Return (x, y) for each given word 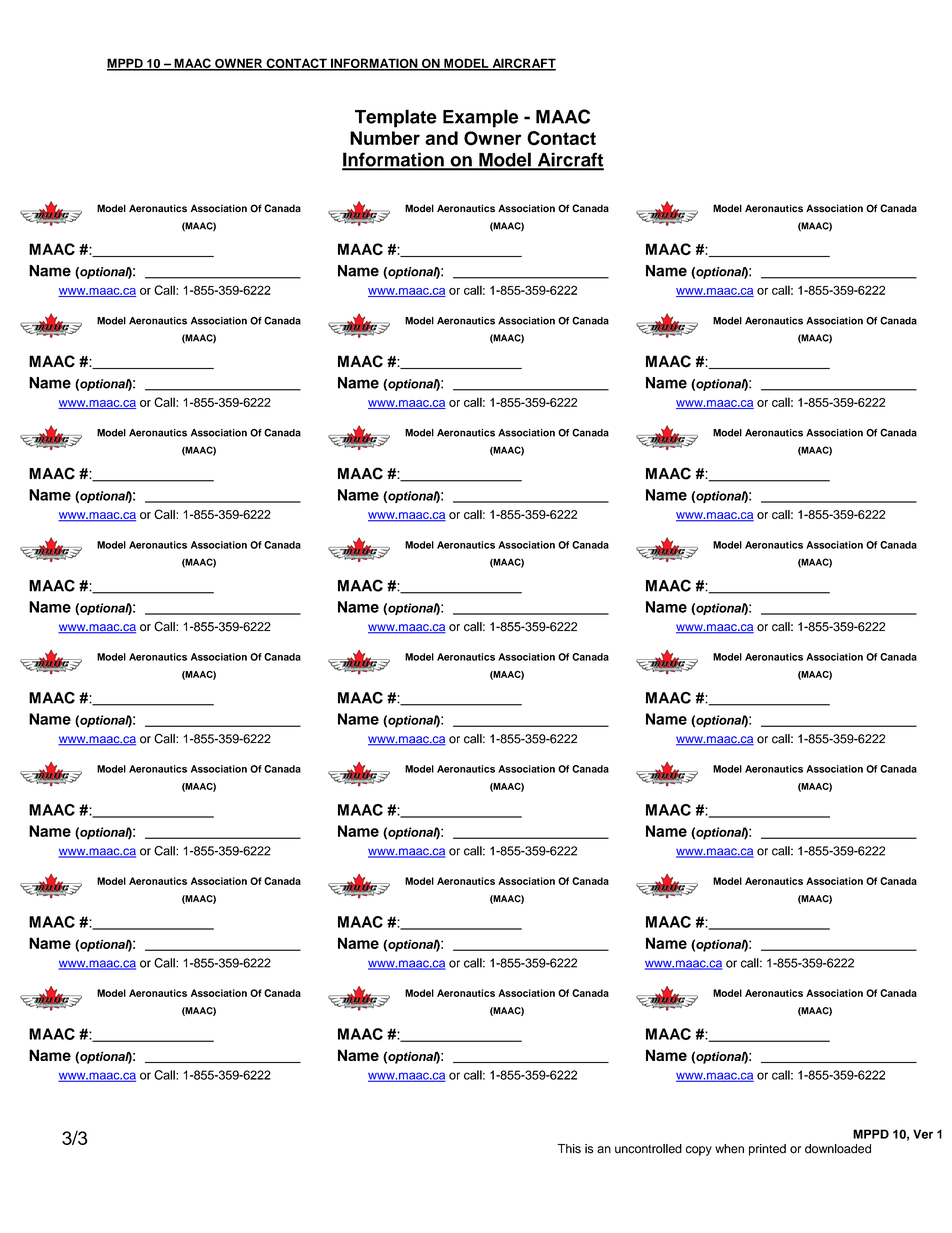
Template (396, 118)
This (569, 1149)
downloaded (838, 1149)
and (441, 138)
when (729, 1149)
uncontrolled (648, 1149)
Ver (923, 1134)
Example (481, 118)
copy (699, 1151)
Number (385, 138)
